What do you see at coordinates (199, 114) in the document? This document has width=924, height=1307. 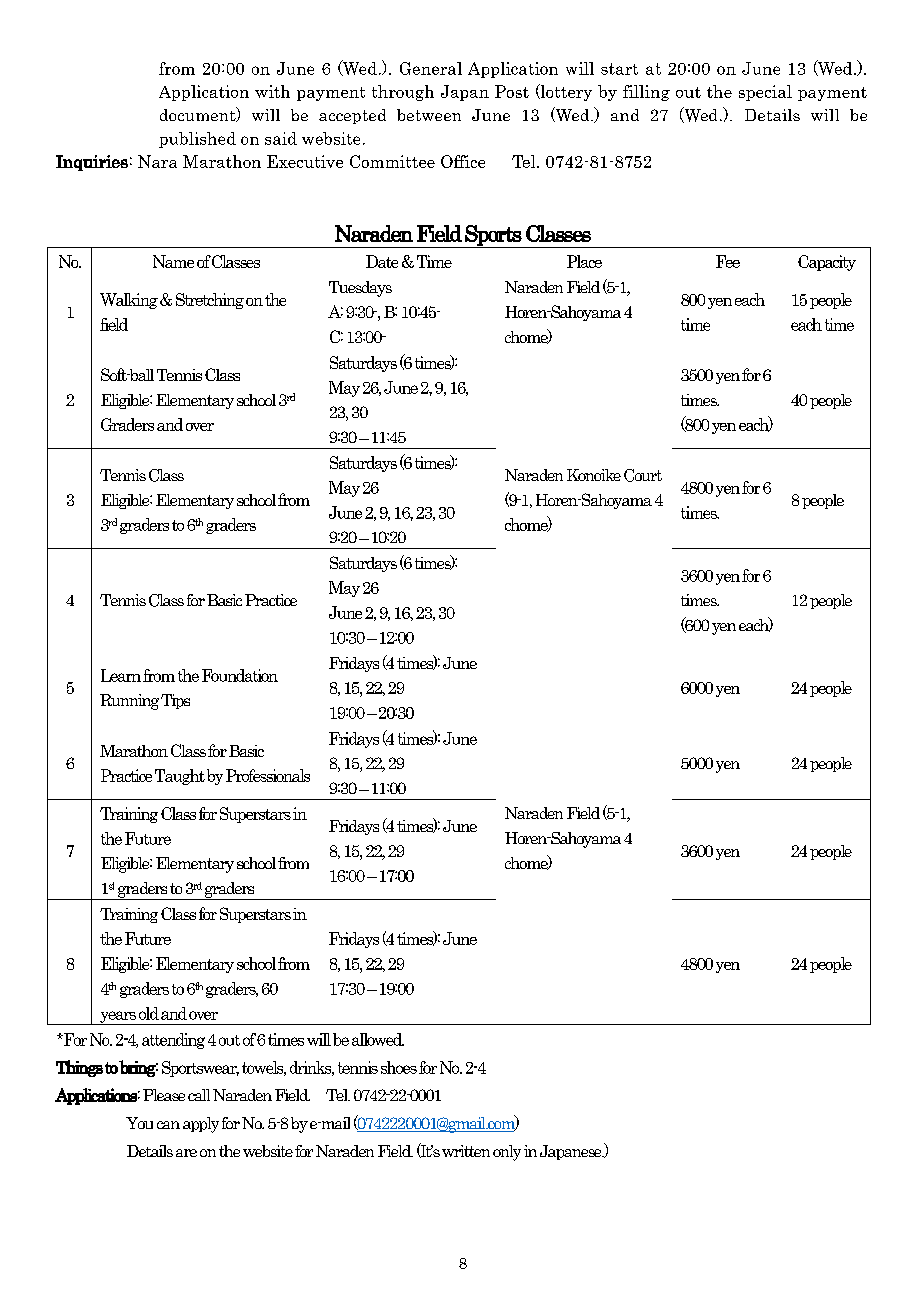 I see `document` at bounding box center [199, 114].
